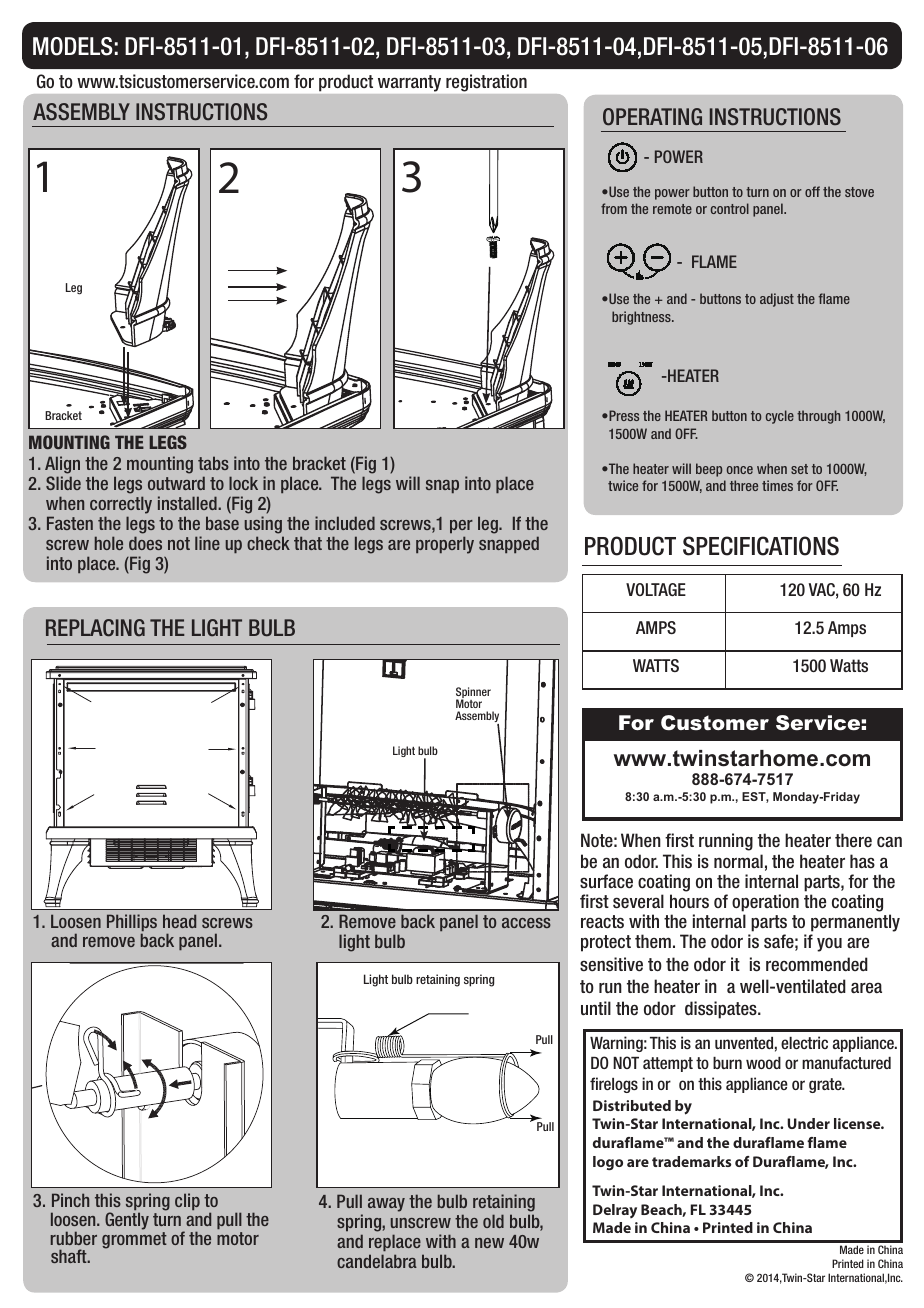 This screenshot has height=1308, width=924. What do you see at coordinates (73, 46) in the screenshot?
I see `MODELS` at bounding box center [73, 46].
